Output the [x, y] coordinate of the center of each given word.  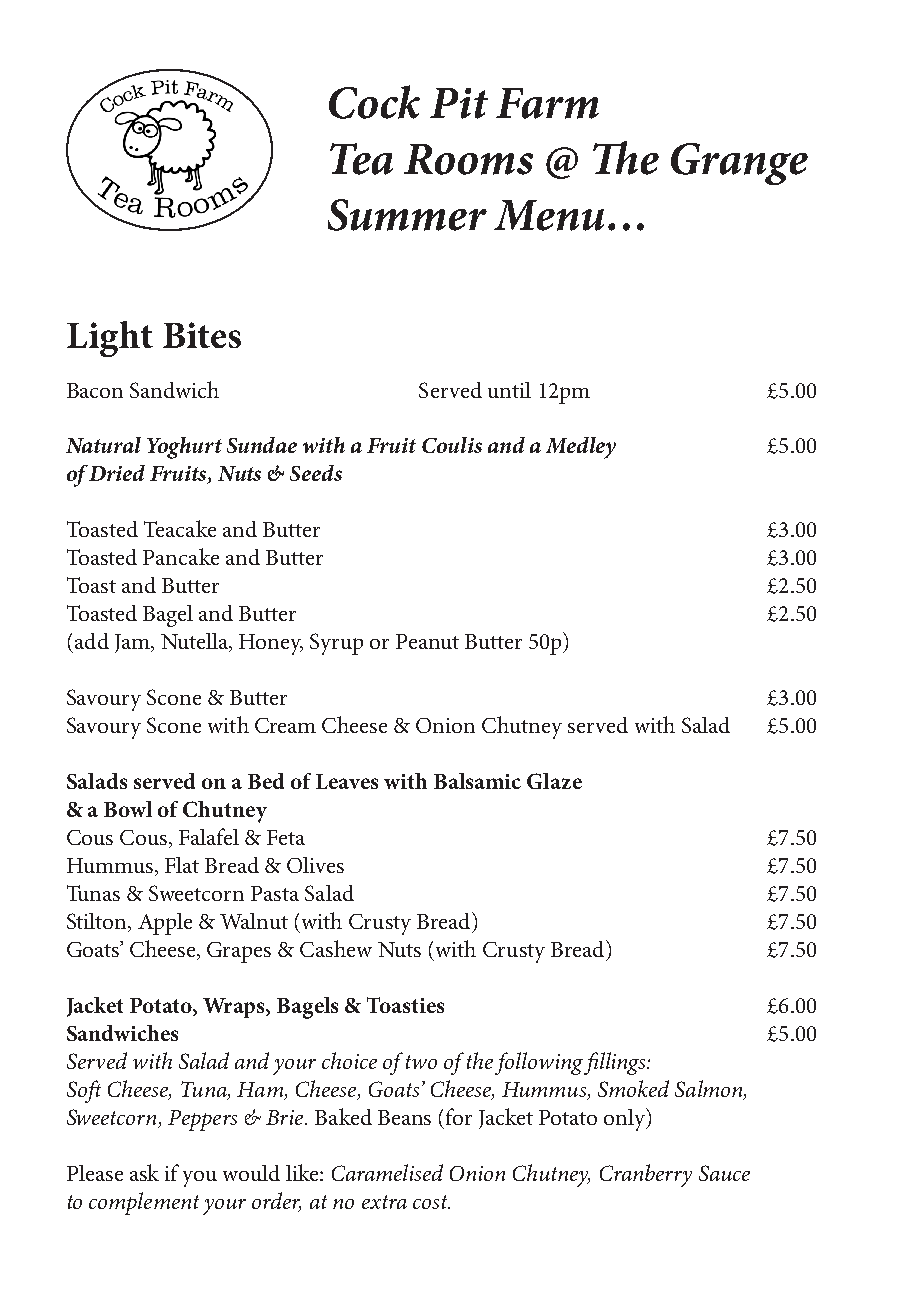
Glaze [554, 781]
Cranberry [646, 1175]
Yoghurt [184, 448]
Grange [739, 164]
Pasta [275, 893]
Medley [581, 448]
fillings [616, 1063]
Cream [285, 725]
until [509, 390]
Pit [459, 103]
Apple [165, 924]
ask [144, 1172]
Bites [202, 335]
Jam [133, 643]
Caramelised [387, 1172]
